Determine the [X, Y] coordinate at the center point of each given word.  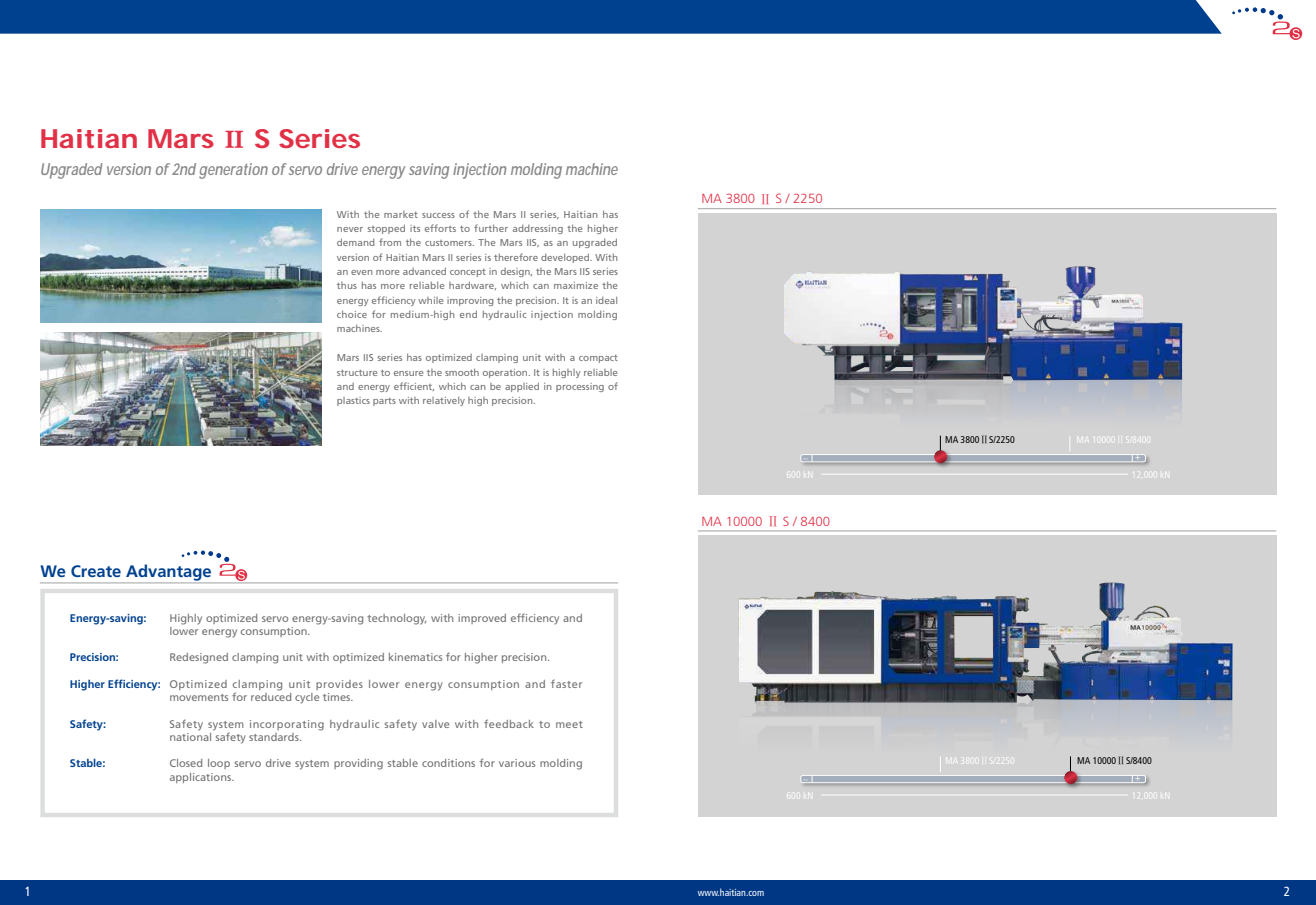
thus [347, 285]
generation [233, 171]
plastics [353, 401]
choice [352, 314]
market [401, 214]
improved [482, 619]
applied [522, 387]
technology [396, 619]
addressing [538, 229]
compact [598, 359]
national [192, 735]
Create [96, 571]
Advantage [169, 573]
